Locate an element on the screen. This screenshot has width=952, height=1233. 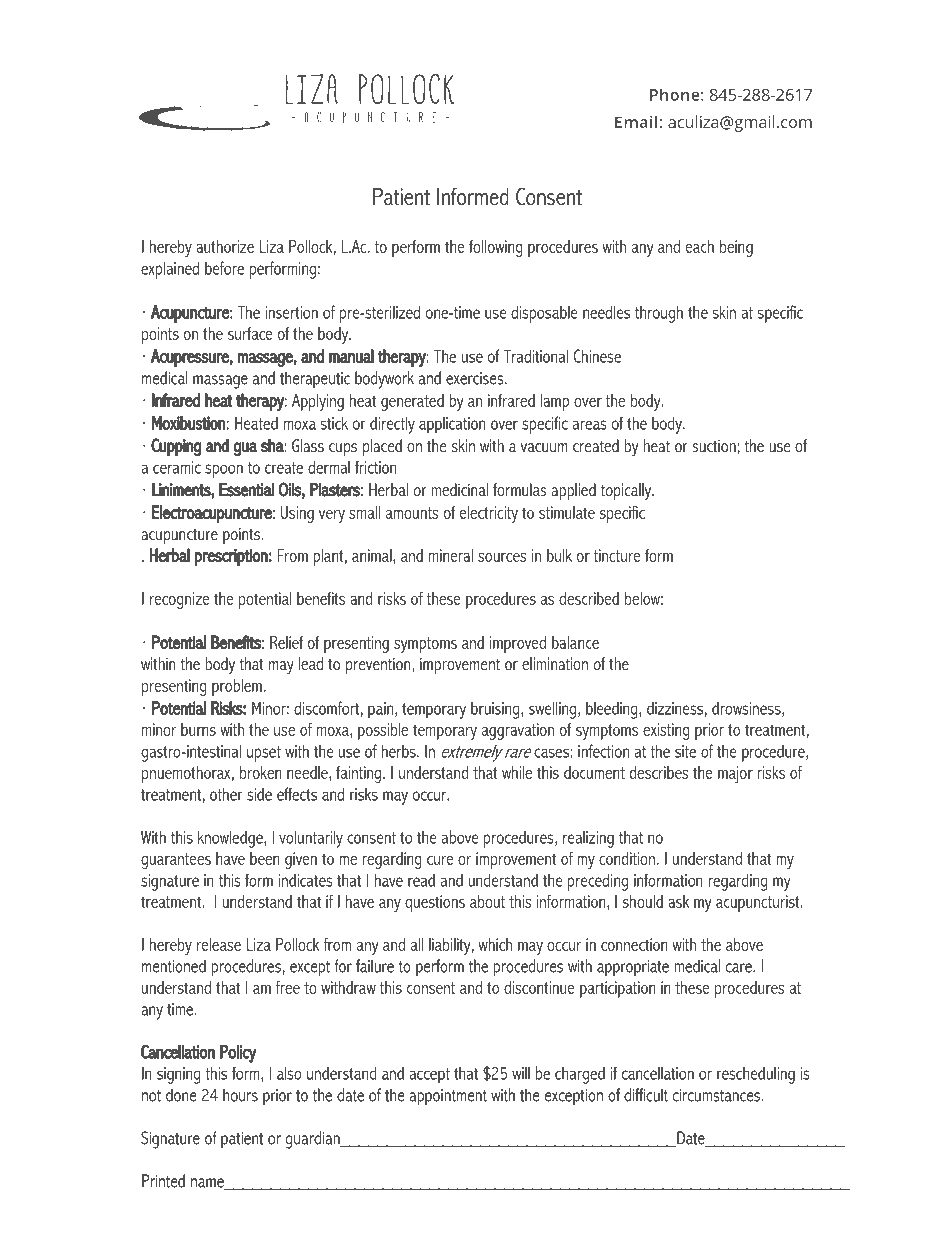
authorize is located at coordinates (225, 246).
